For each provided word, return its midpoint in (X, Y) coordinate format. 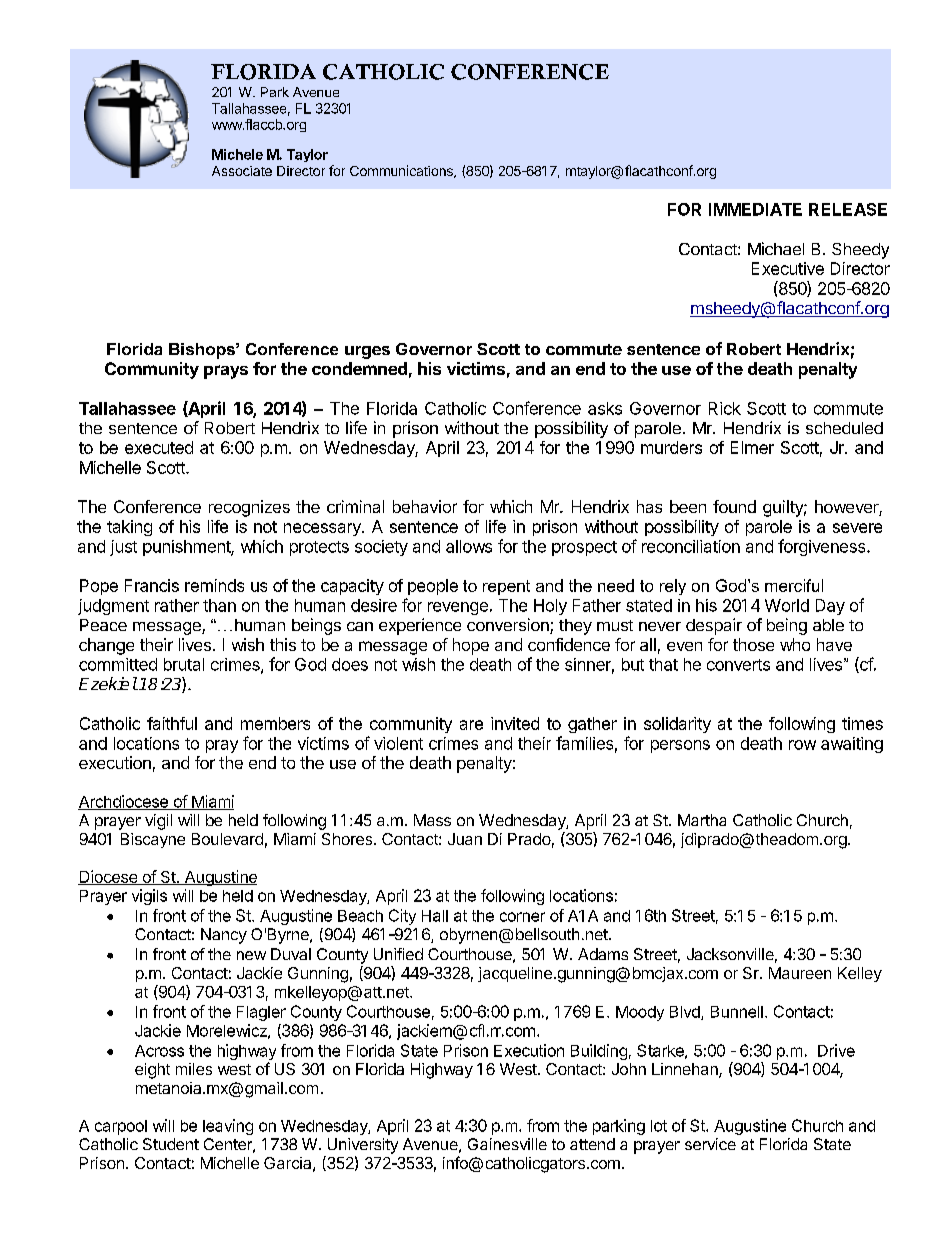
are (471, 725)
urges (367, 352)
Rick (725, 408)
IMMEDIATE (755, 209)
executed (159, 447)
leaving (228, 1127)
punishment (187, 548)
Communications (402, 171)
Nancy (224, 936)
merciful (794, 585)
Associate (242, 171)
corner (522, 917)
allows (469, 546)
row (802, 745)
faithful (172, 723)
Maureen (800, 973)
